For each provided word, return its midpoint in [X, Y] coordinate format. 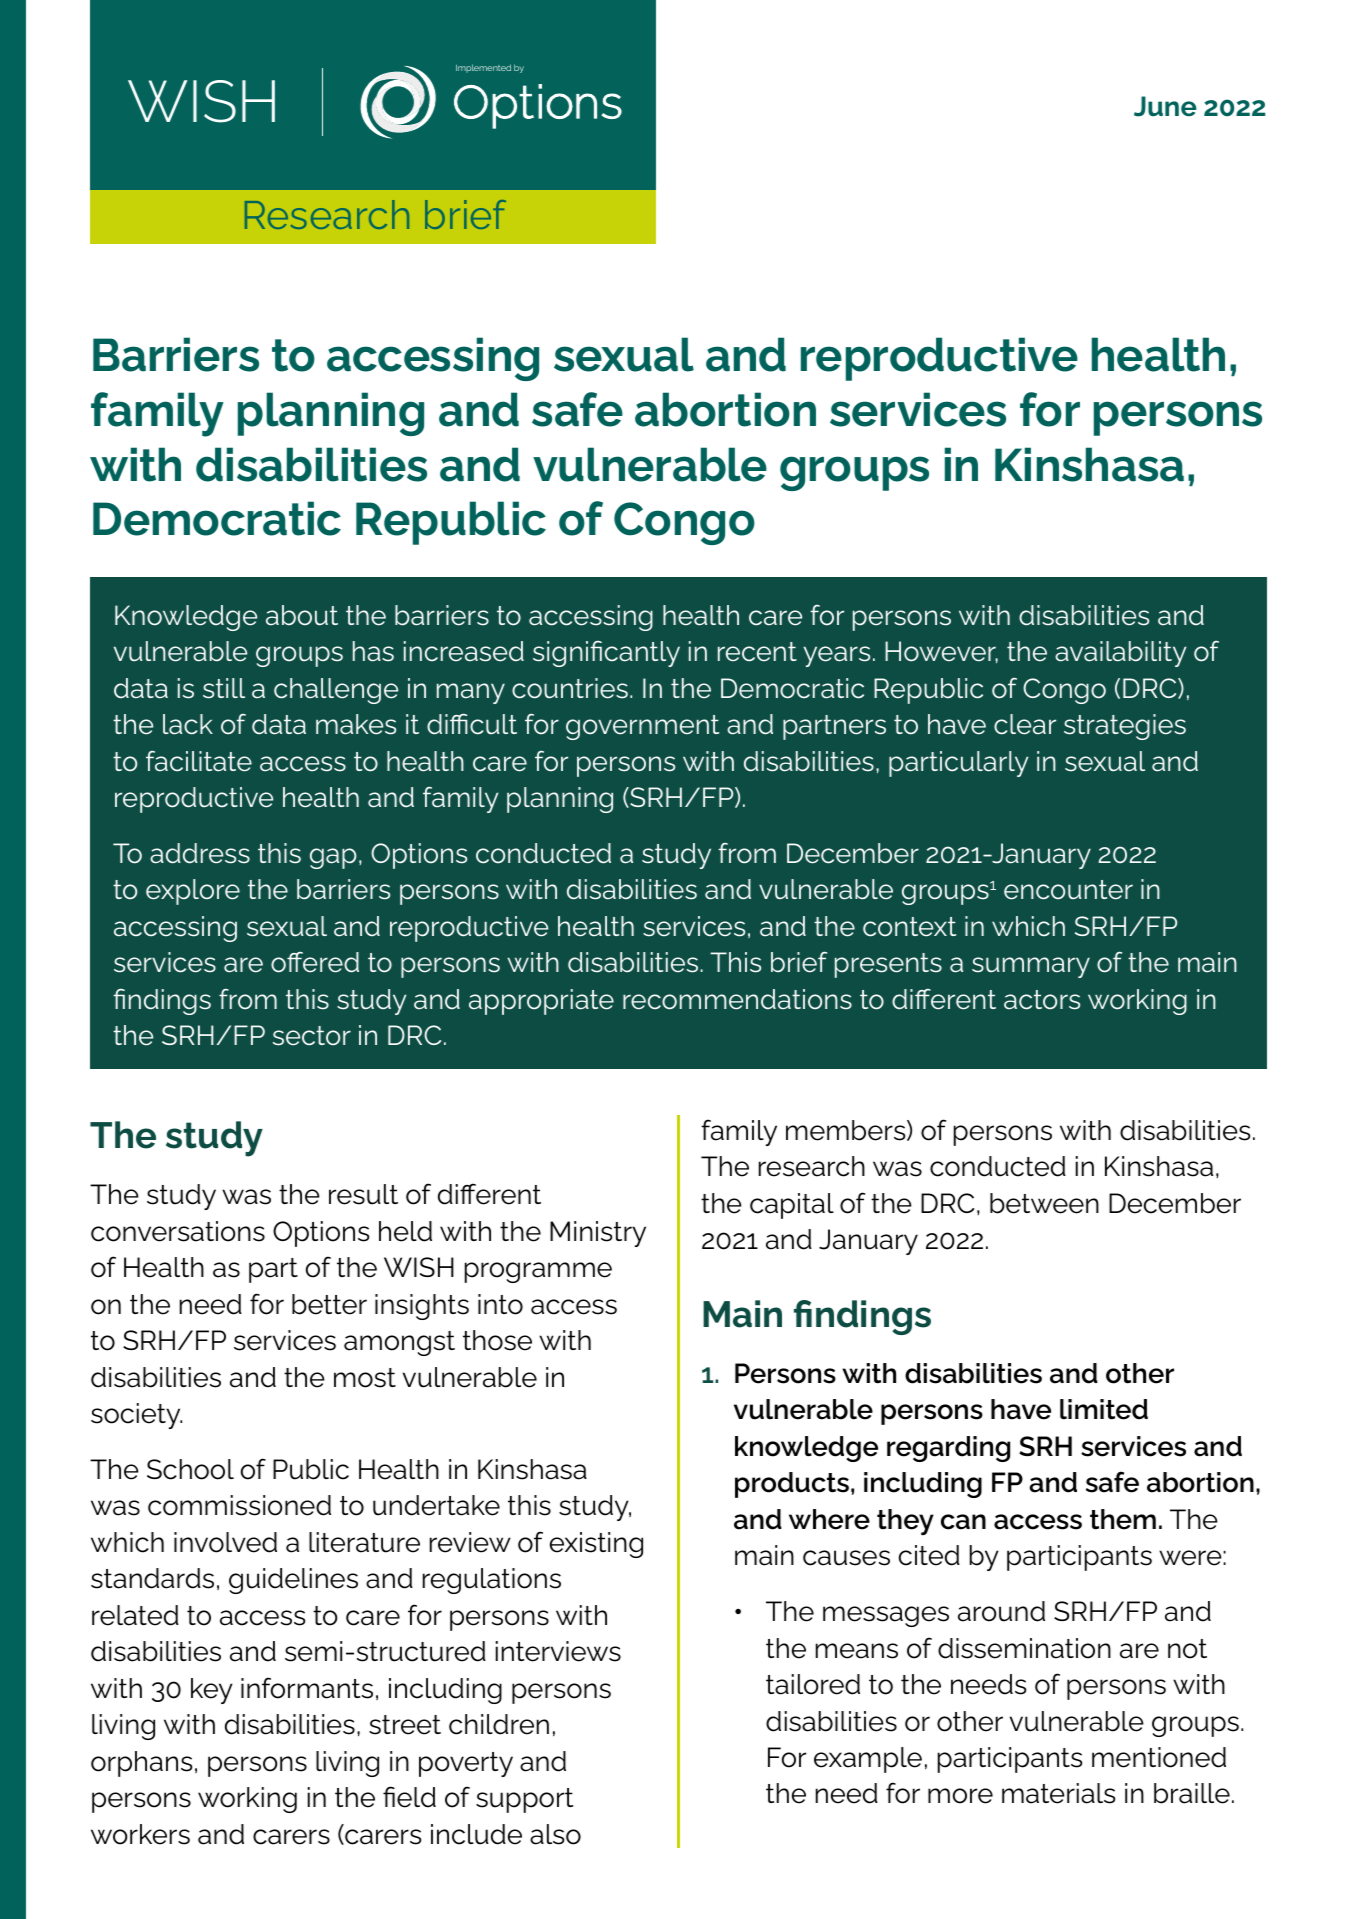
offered [315, 962]
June [1165, 106]
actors [1042, 1000]
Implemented [483, 68]
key [212, 1691]
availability [1120, 654]
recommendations [737, 999]
